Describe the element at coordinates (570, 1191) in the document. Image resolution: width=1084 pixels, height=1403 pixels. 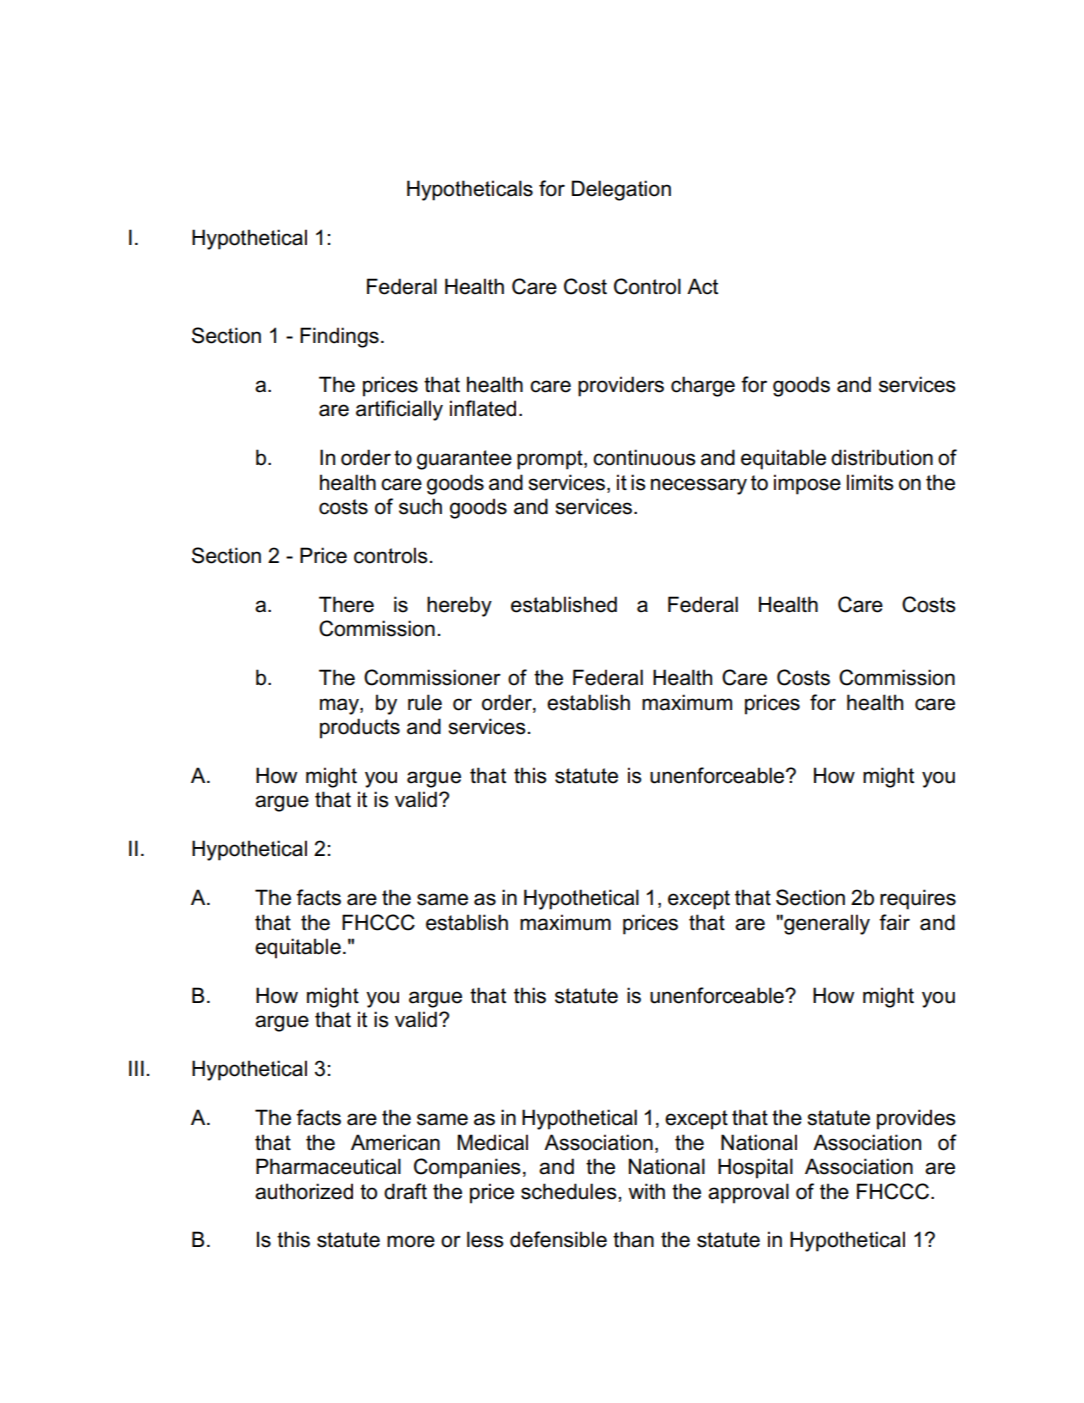
I see `schedules` at that location.
